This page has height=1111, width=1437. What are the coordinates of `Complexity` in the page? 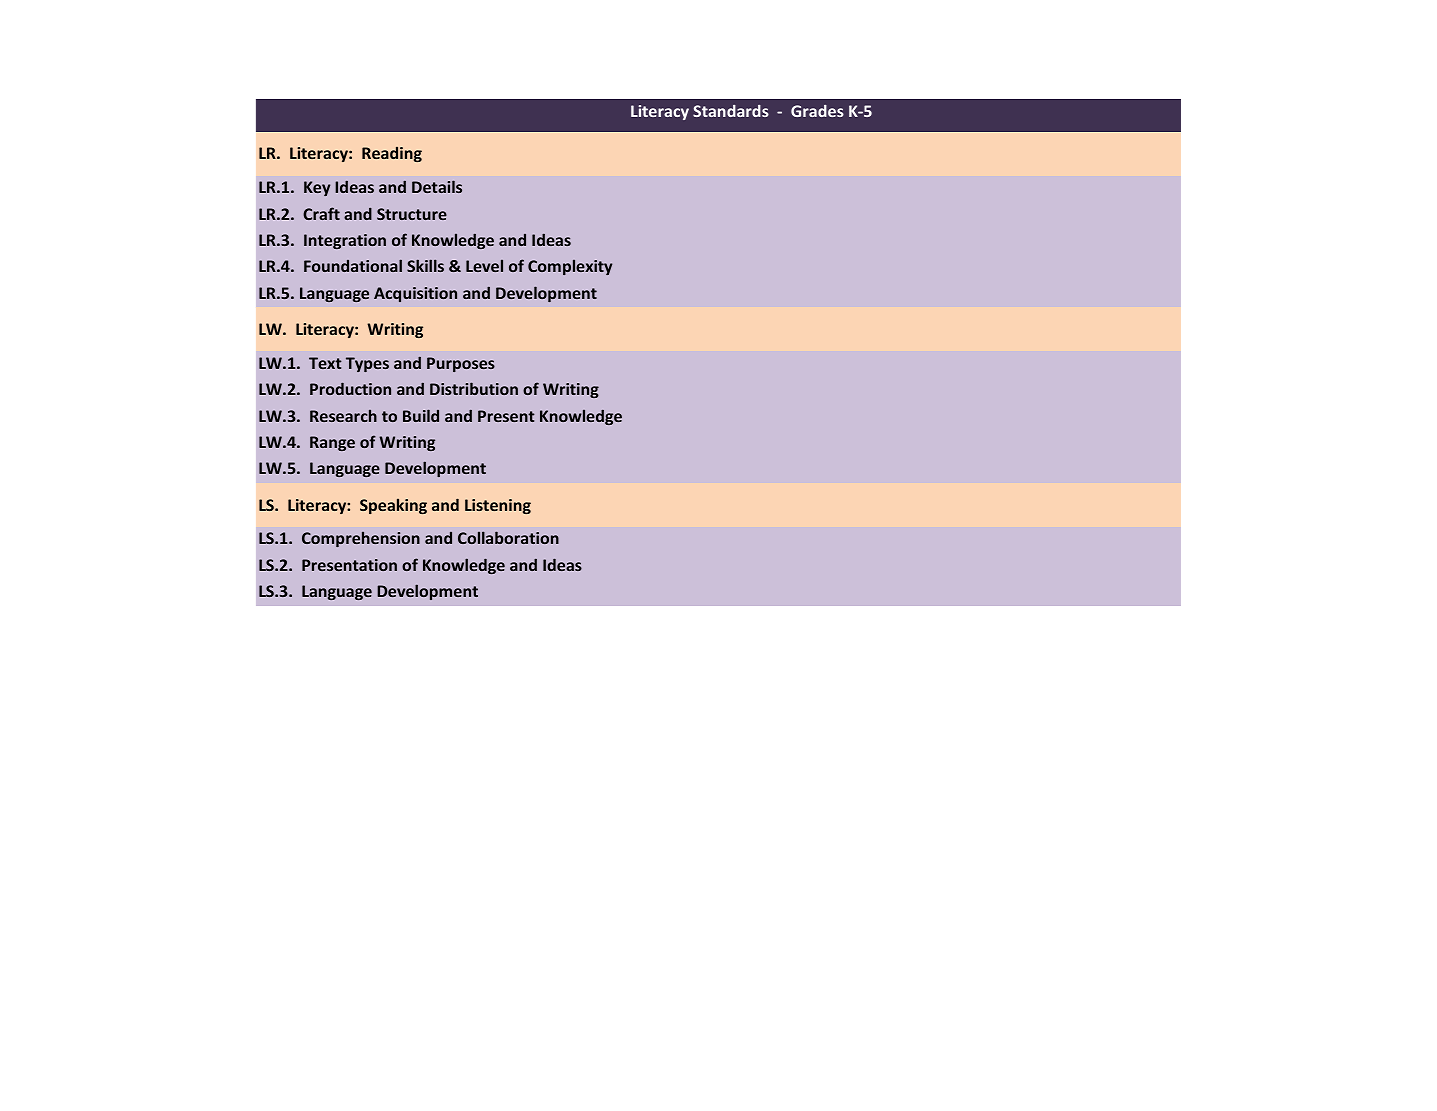 It's located at (570, 267).
